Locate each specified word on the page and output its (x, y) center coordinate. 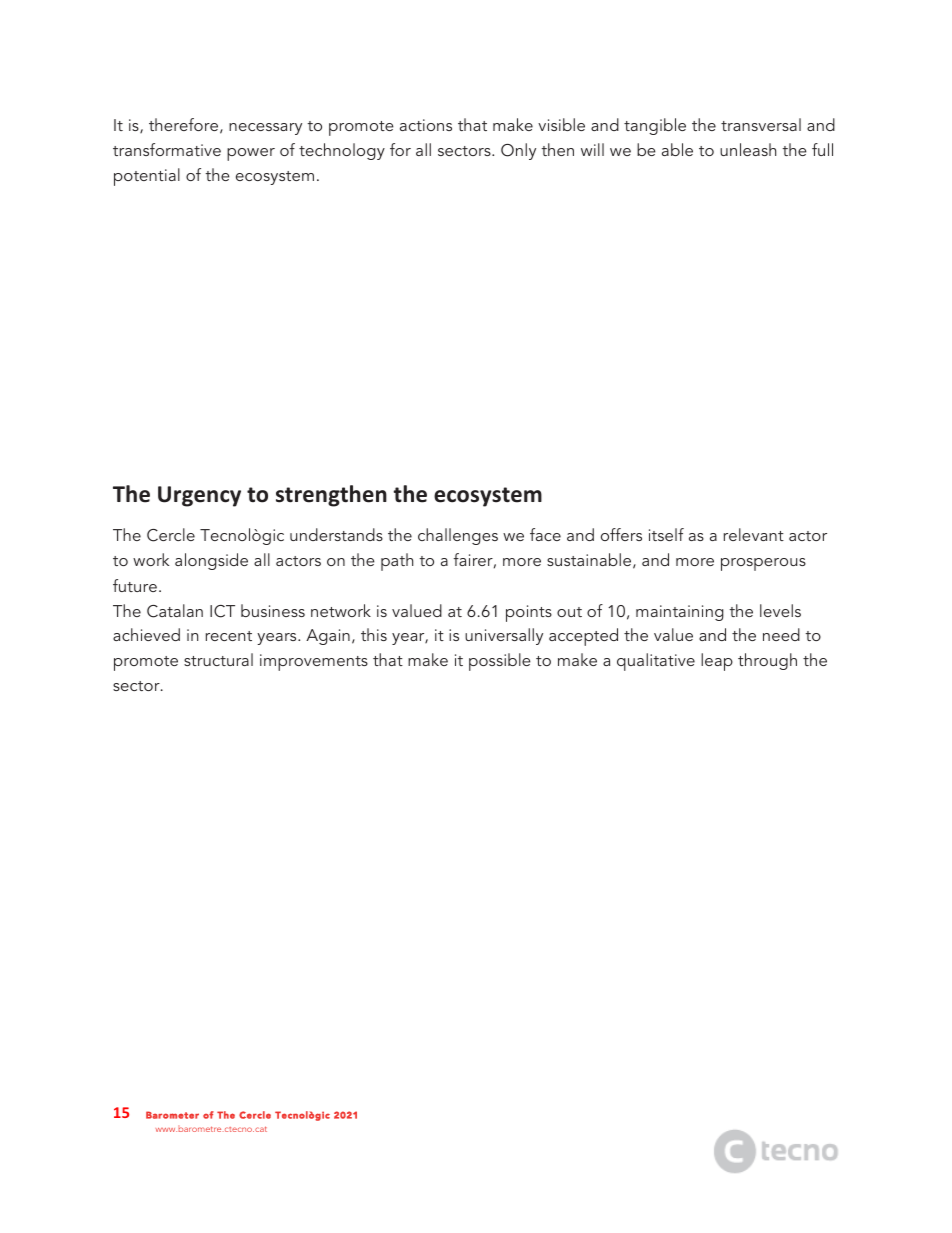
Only (518, 151)
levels (780, 610)
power (251, 154)
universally (504, 636)
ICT (222, 611)
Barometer (172, 1115)
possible (500, 662)
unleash (748, 149)
